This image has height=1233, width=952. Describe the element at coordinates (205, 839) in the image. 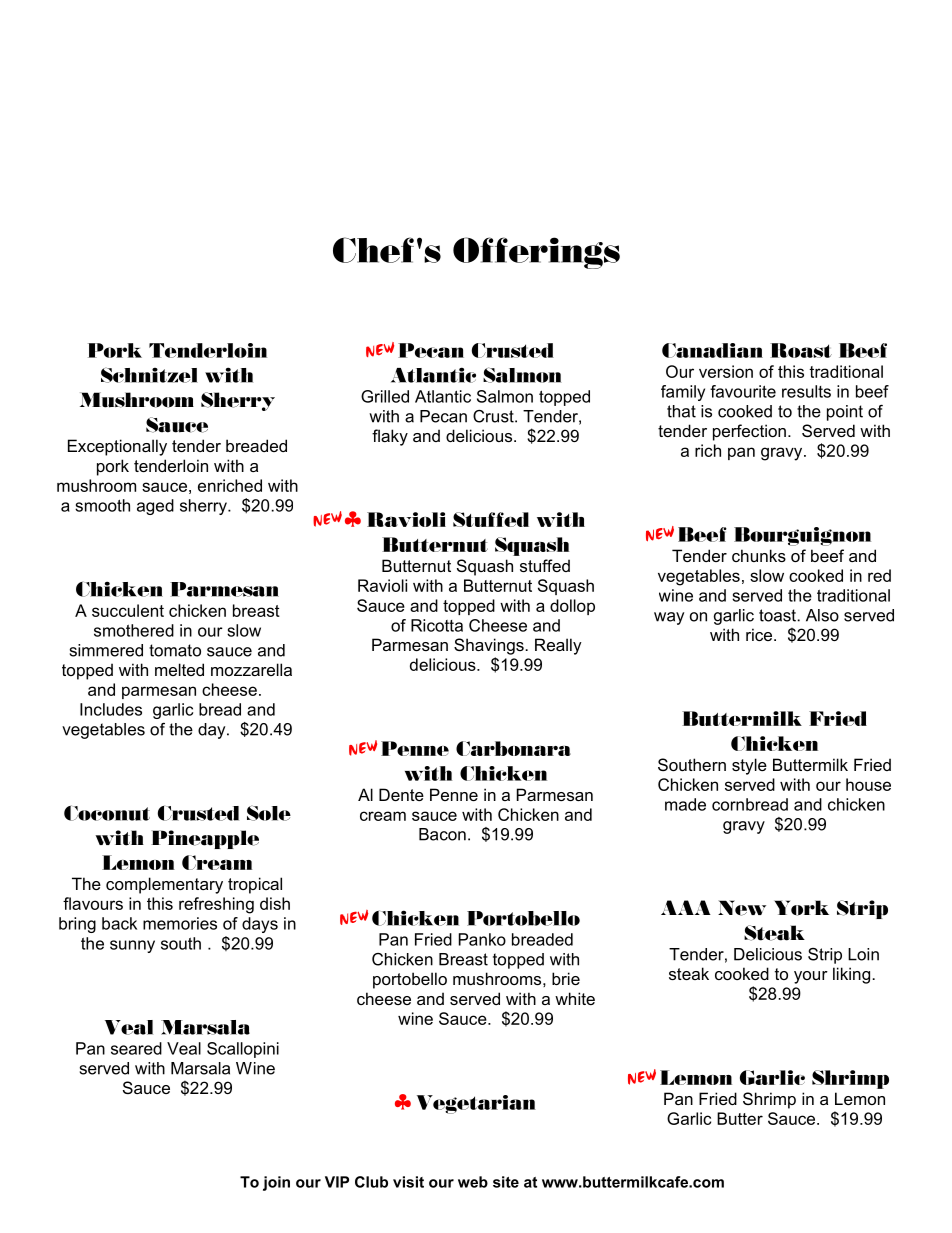

I see `Pineapple` at that location.
